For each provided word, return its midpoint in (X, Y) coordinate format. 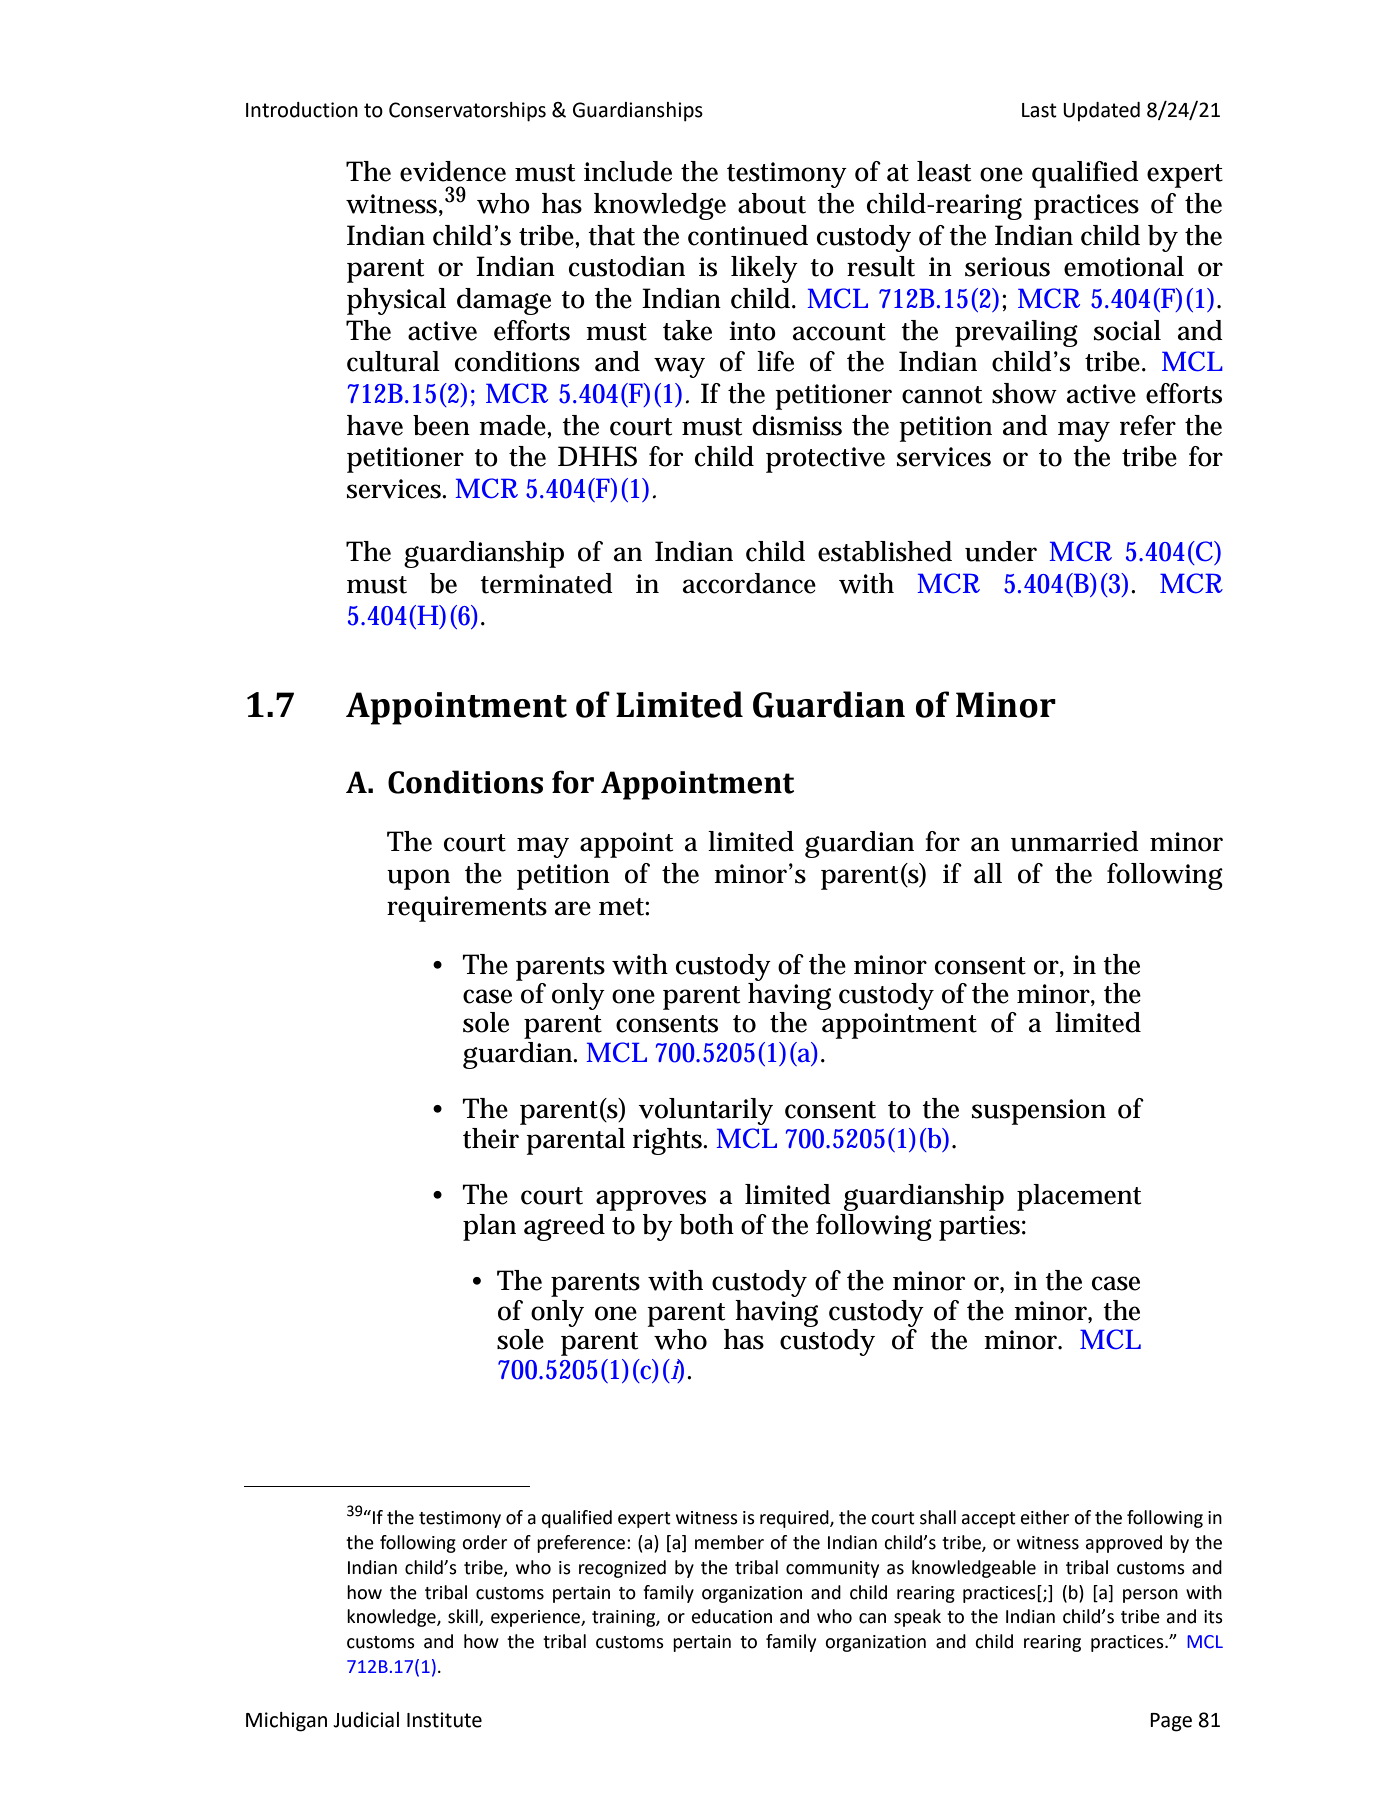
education (732, 1616)
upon (418, 879)
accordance (749, 583)
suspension (1039, 1112)
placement (1079, 1197)
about (772, 203)
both (707, 1224)
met (622, 907)
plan (489, 1227)
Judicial (366, 1720)
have (375, 425)
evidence (453, 171)
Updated (1101, 112)
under (1001, 551)
